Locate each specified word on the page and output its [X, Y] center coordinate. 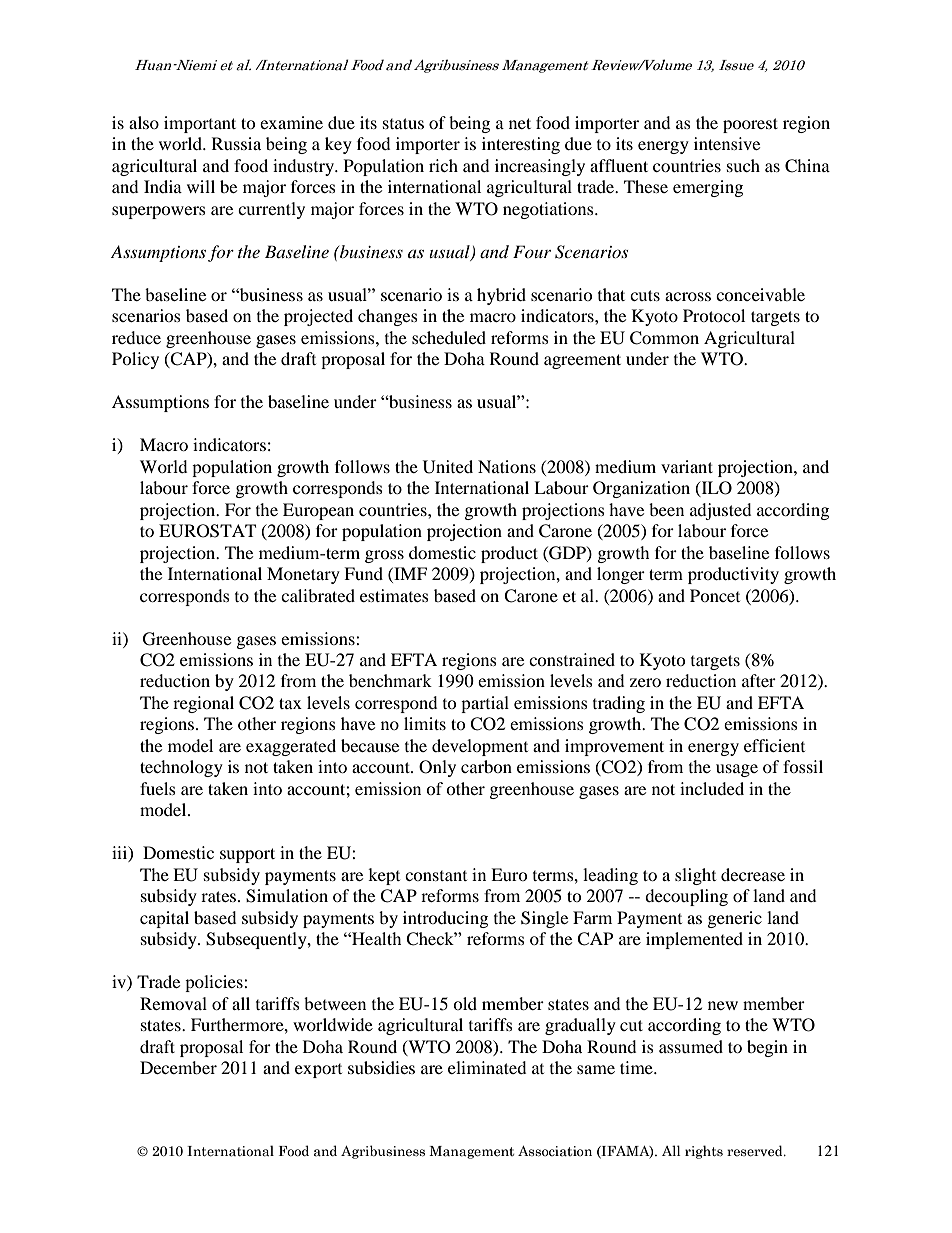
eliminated [487, 1067]
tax [290, 703]
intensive [727, 143]
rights [704, 1152]
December [178, 1067]
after [759, 680]
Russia [236, 143]
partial [485, 704]
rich [443, 165]
